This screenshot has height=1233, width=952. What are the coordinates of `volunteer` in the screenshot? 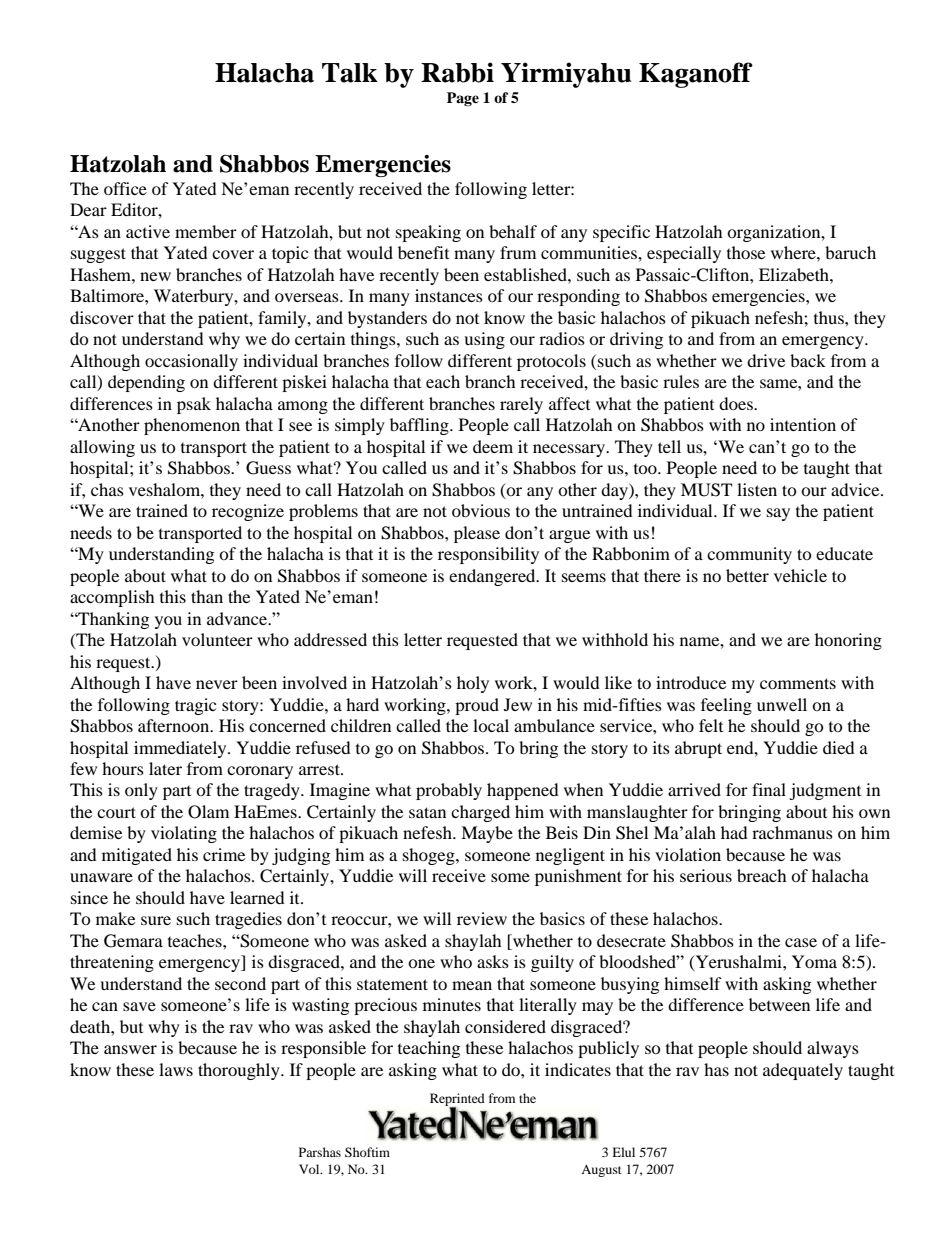 It's located at (217, 639).
